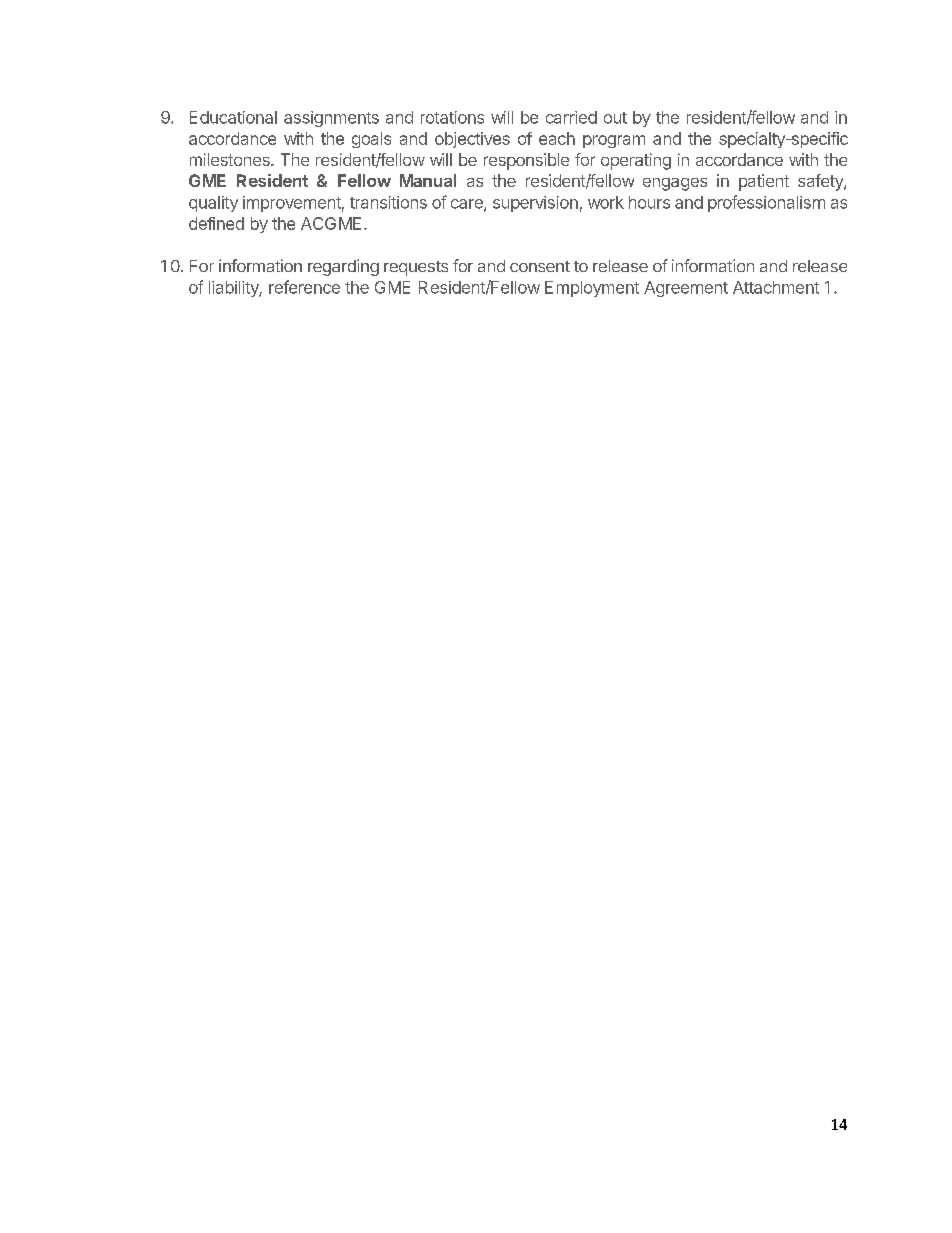 The height and width of the page is (1233, 952). Describe the element at coordinates (331, 119) in the page. I see `assignments` at that location.
